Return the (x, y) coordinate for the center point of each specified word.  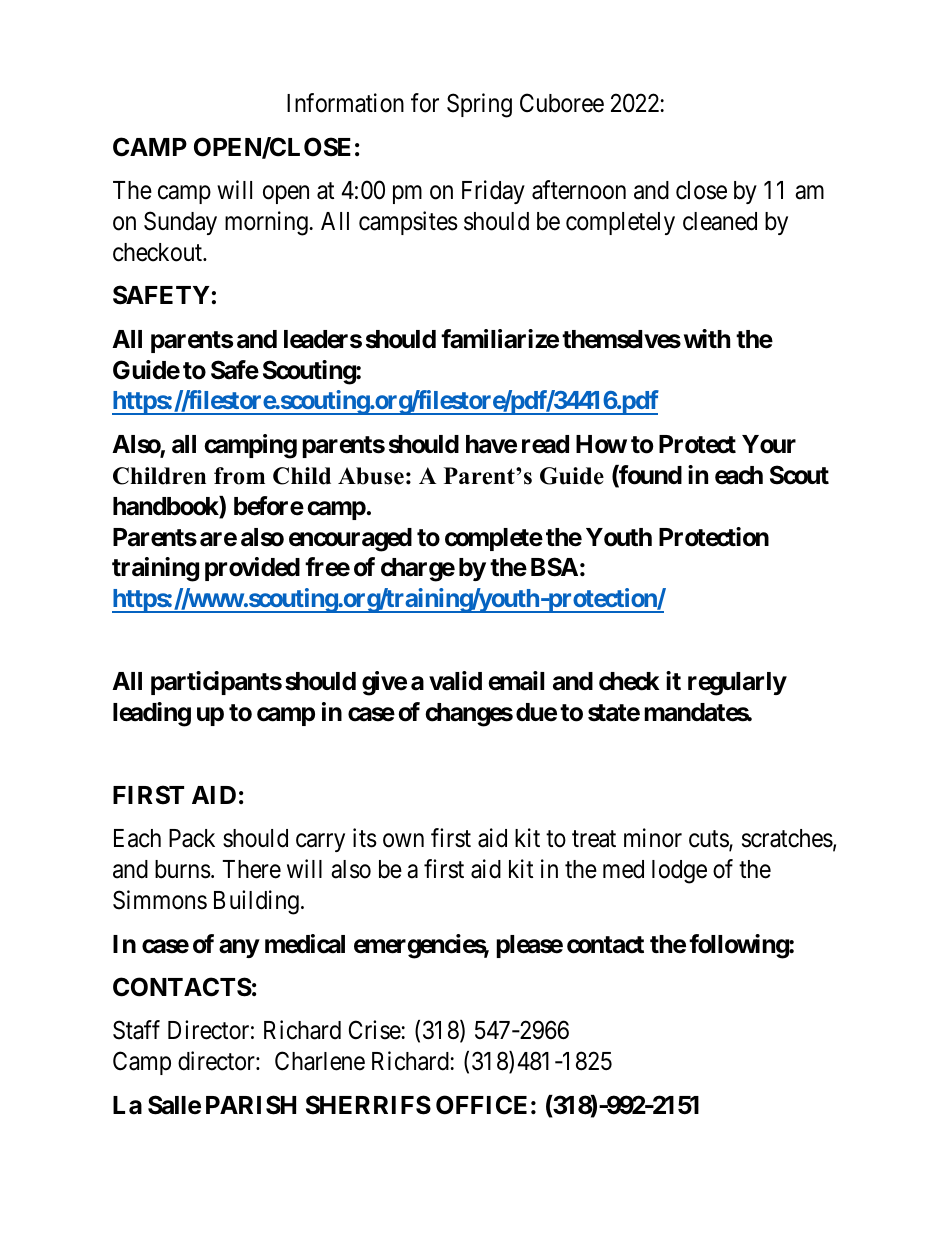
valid (455, 681)
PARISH (251, 1105)
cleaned (720, 221)
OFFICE (481, 1105)
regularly (737, 684)
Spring (479, 105)
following (739, 946)
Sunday (180, 223)
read (545, 444)
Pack (192, 838)
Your (769, 444)
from (239, 476)
